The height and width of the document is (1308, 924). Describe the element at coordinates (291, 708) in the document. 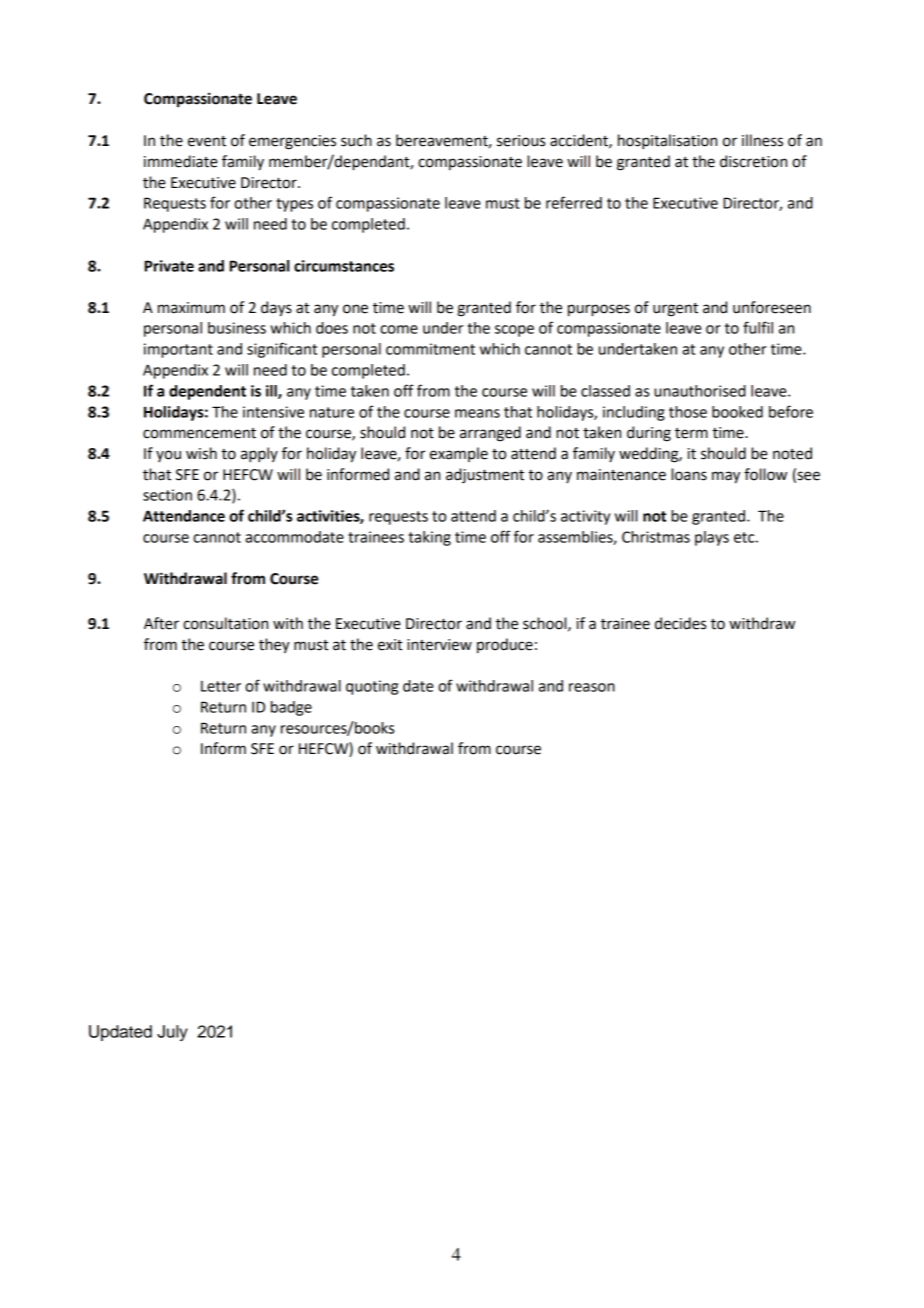

I see `badge` at that location.
